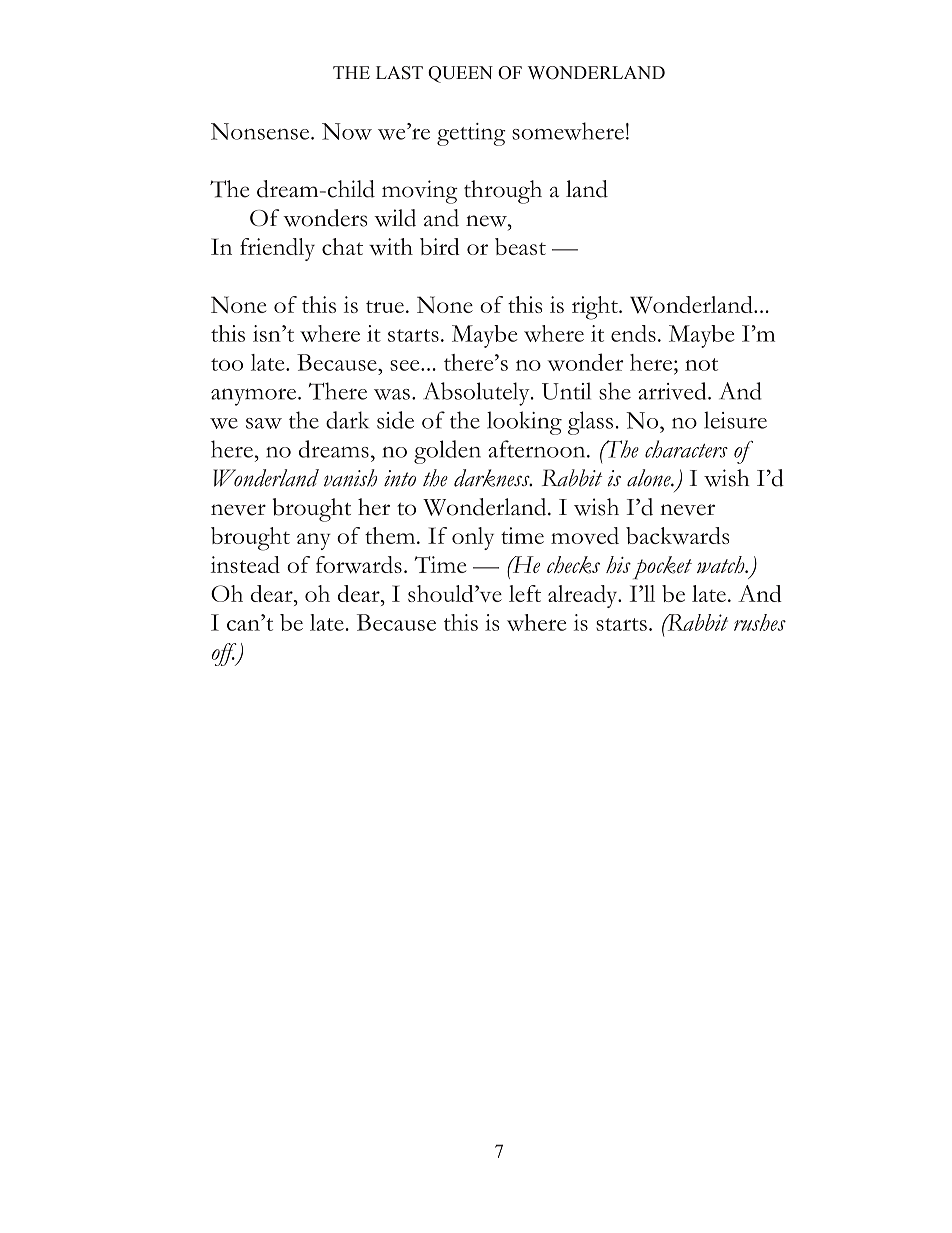 The height and width of the page is (1233, 952). What do you see at coordinates (227, 364) in the page?
I see `too` at bounding box center [227, 364].
